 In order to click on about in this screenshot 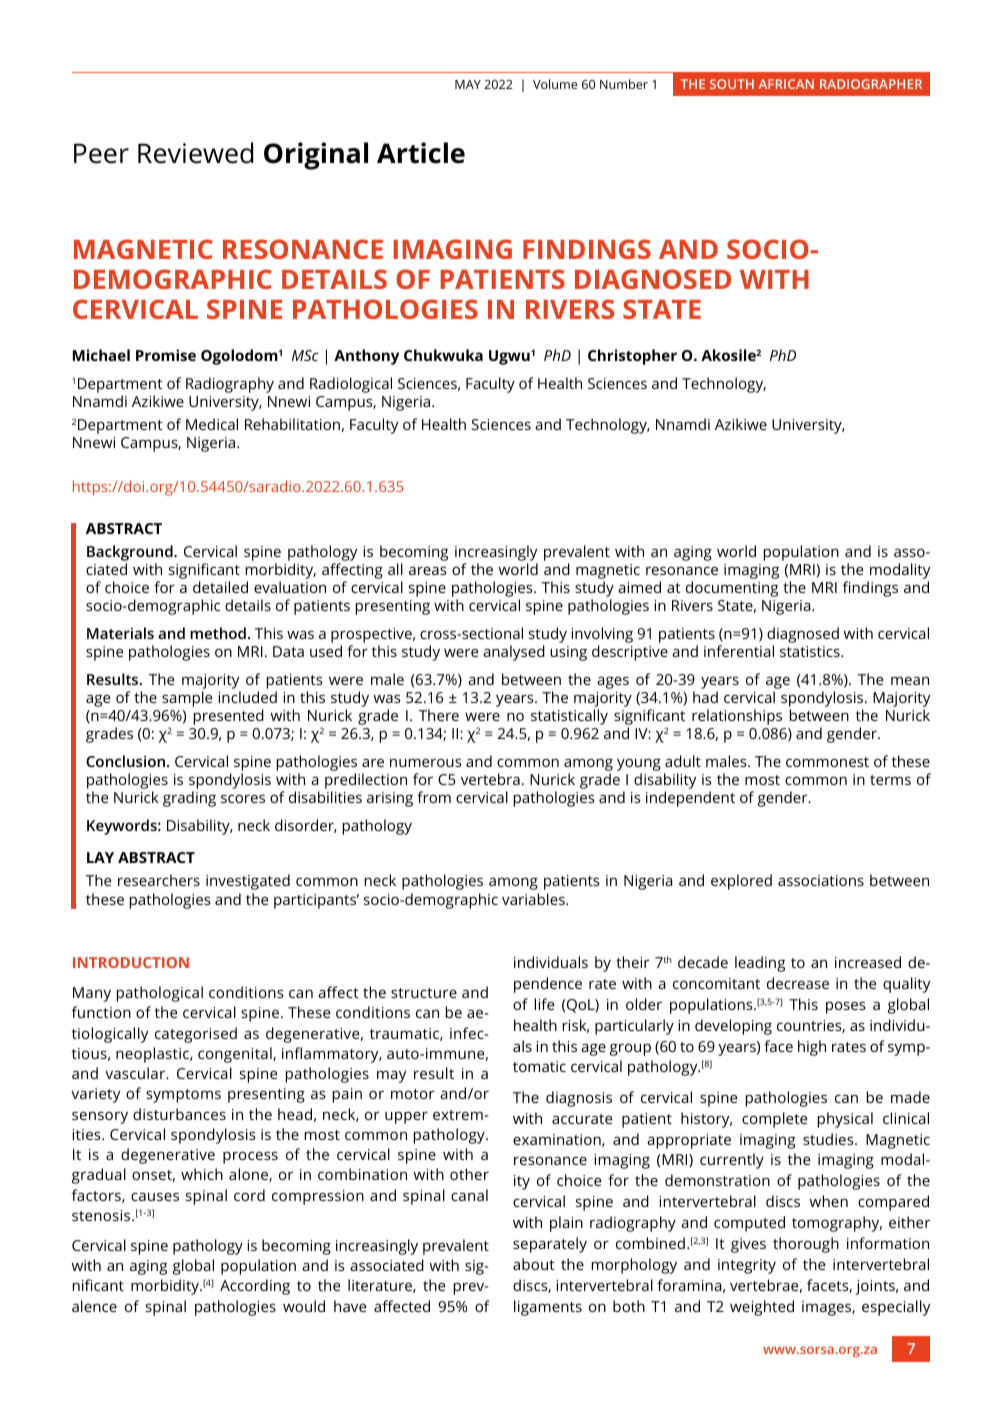, I will do `click(534, 1264)`.
